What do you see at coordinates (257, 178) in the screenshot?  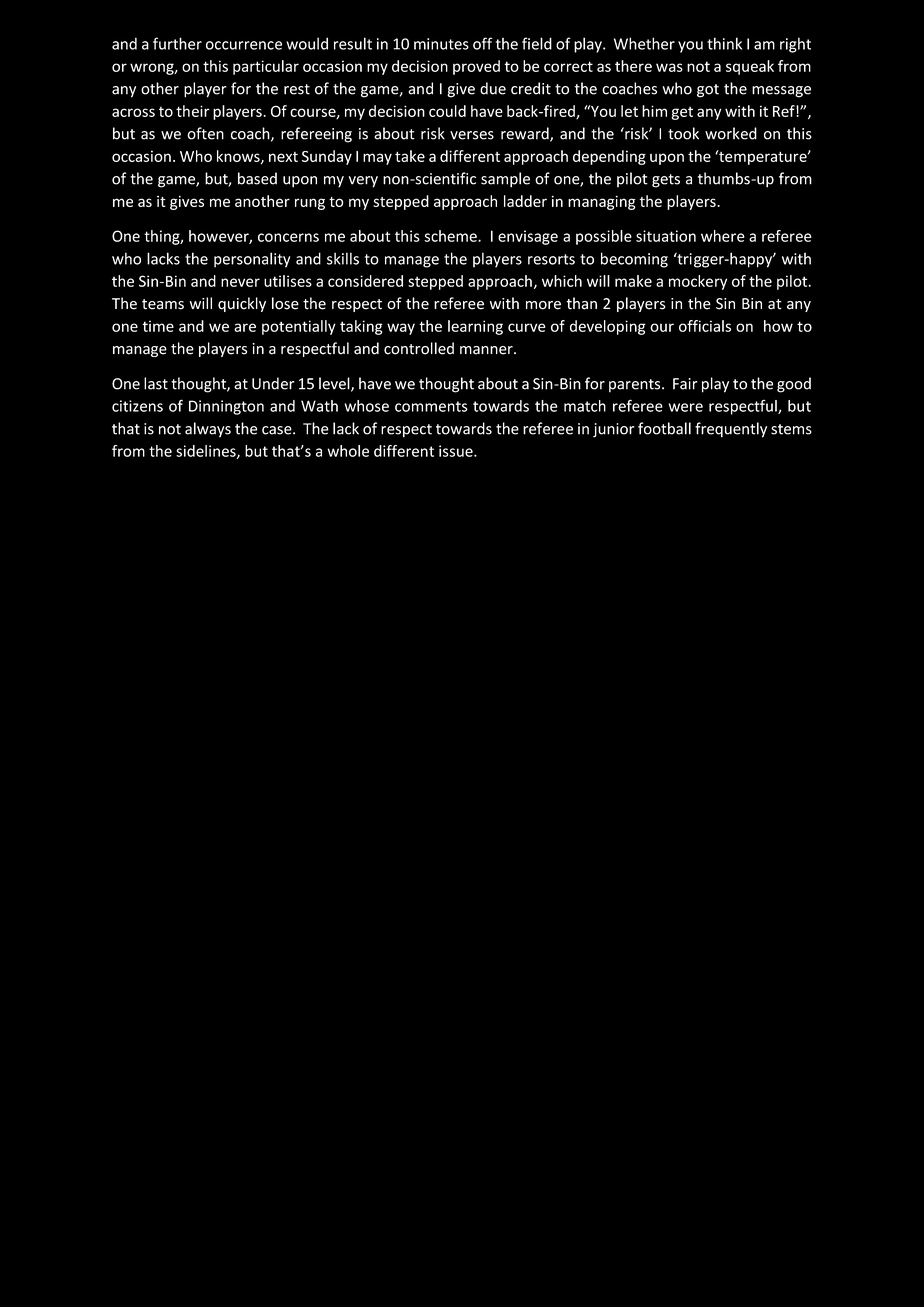 I see `based` at bounding box center [257, 178].
